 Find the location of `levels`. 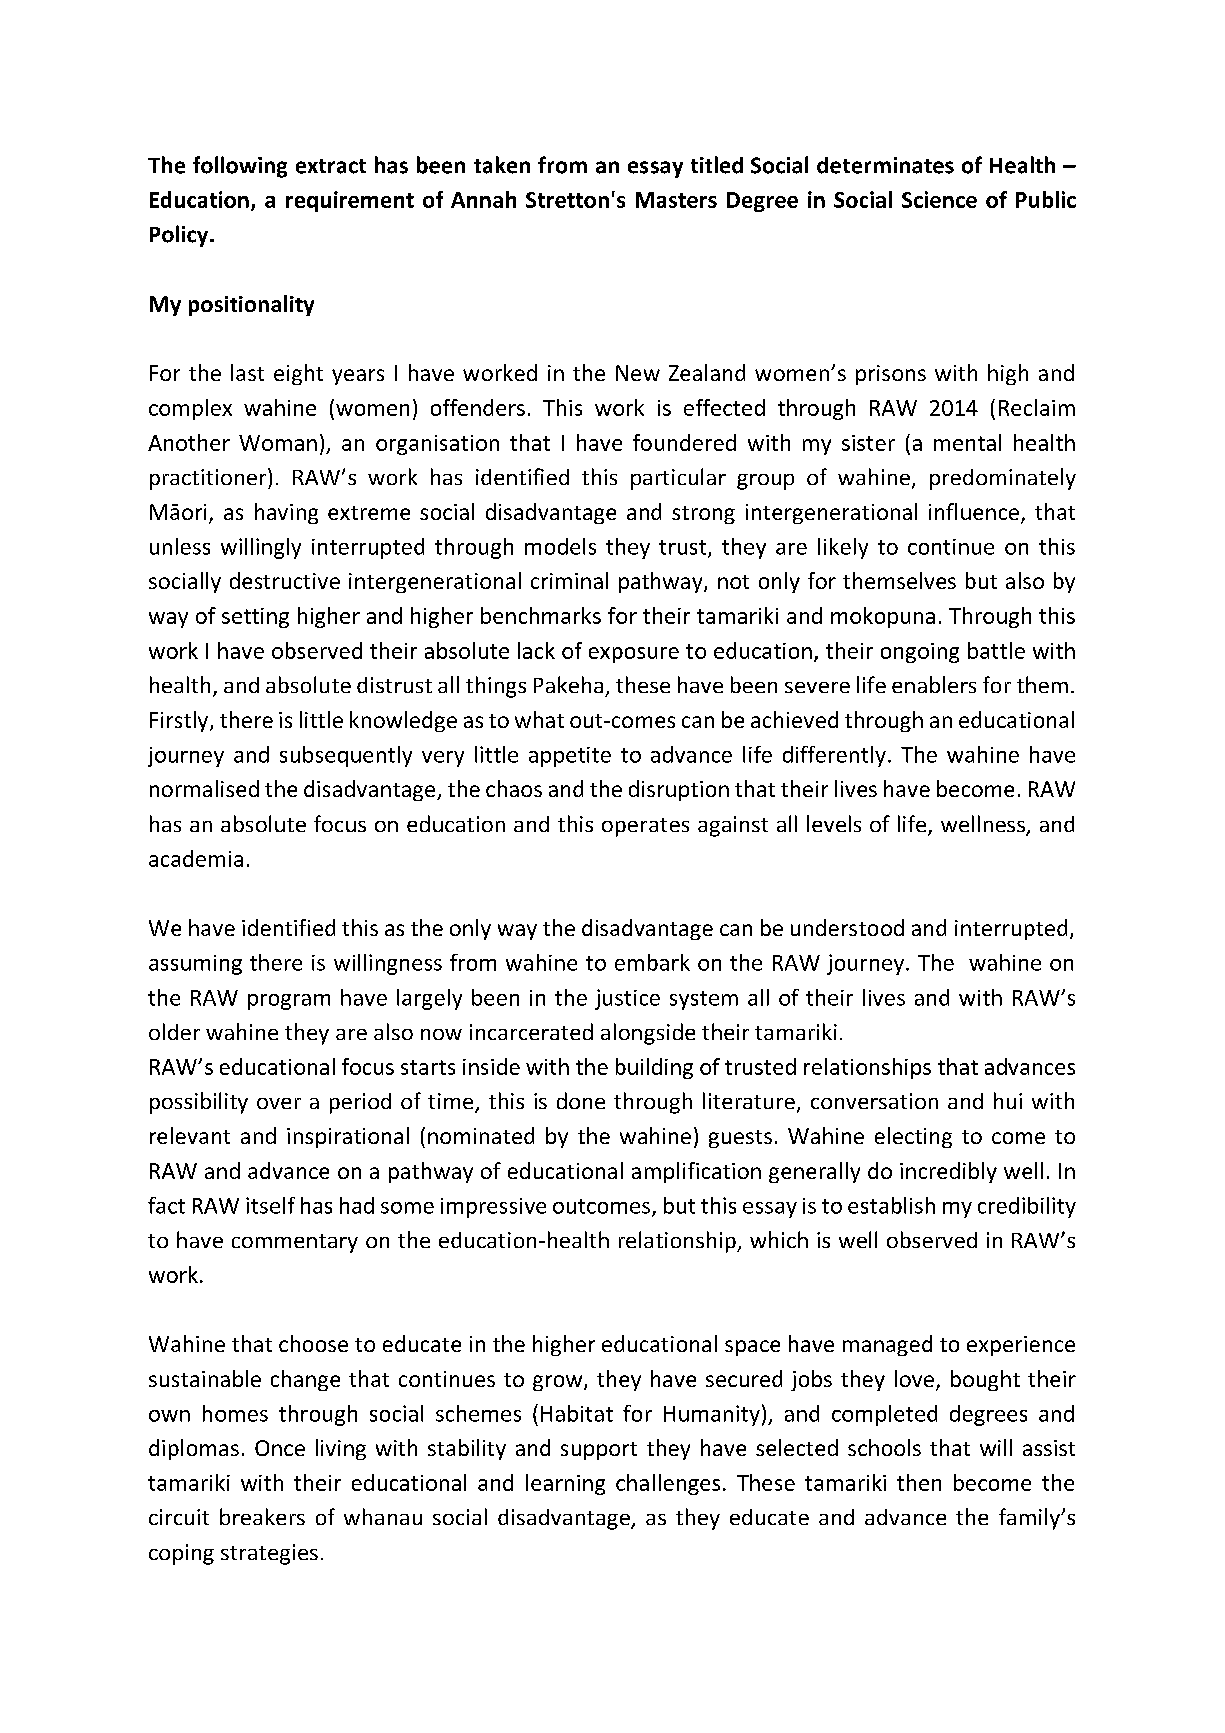

levels is located at coordinates (834, 823).
